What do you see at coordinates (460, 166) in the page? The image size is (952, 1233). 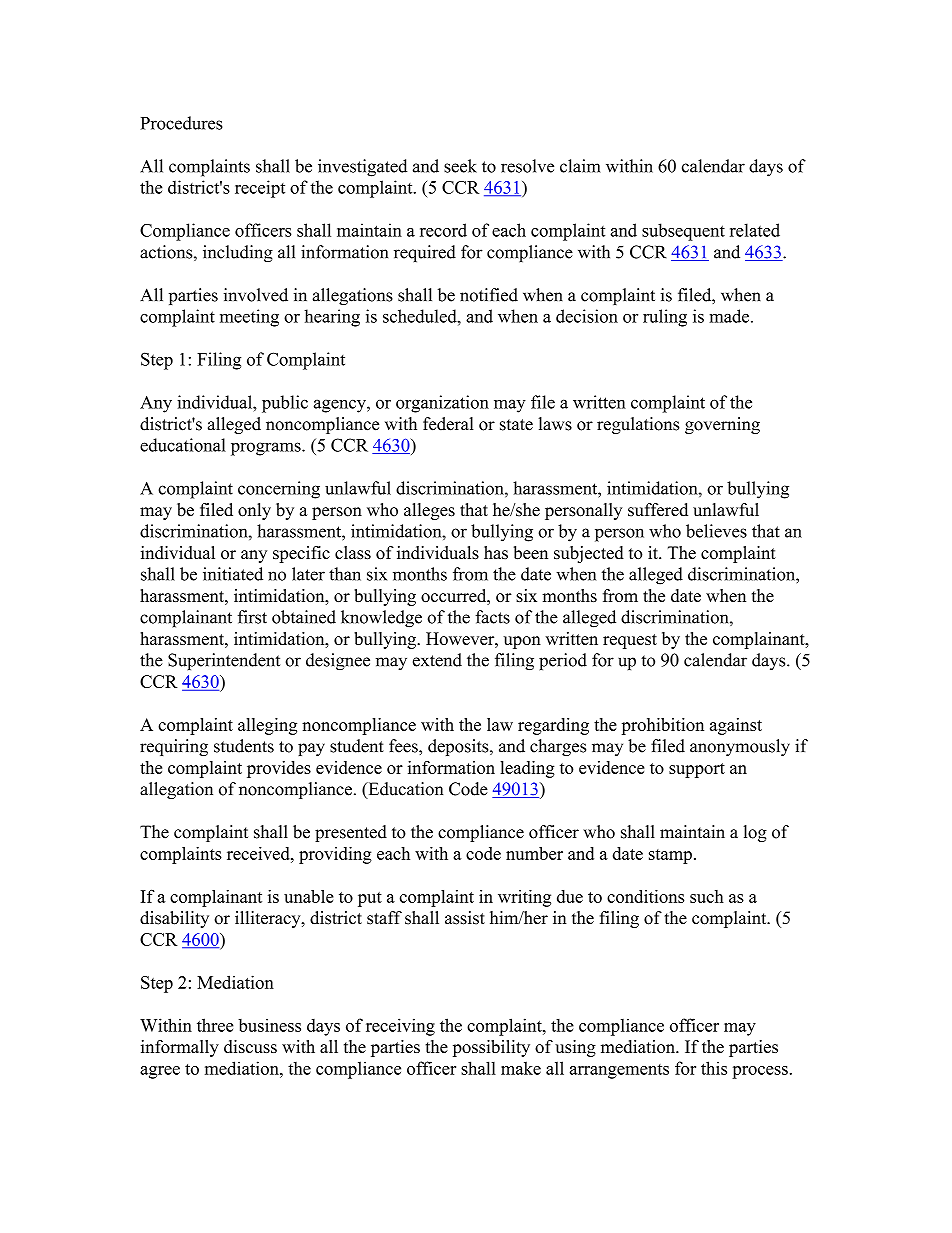 I see `seek` at bounding box center [460, 166].
